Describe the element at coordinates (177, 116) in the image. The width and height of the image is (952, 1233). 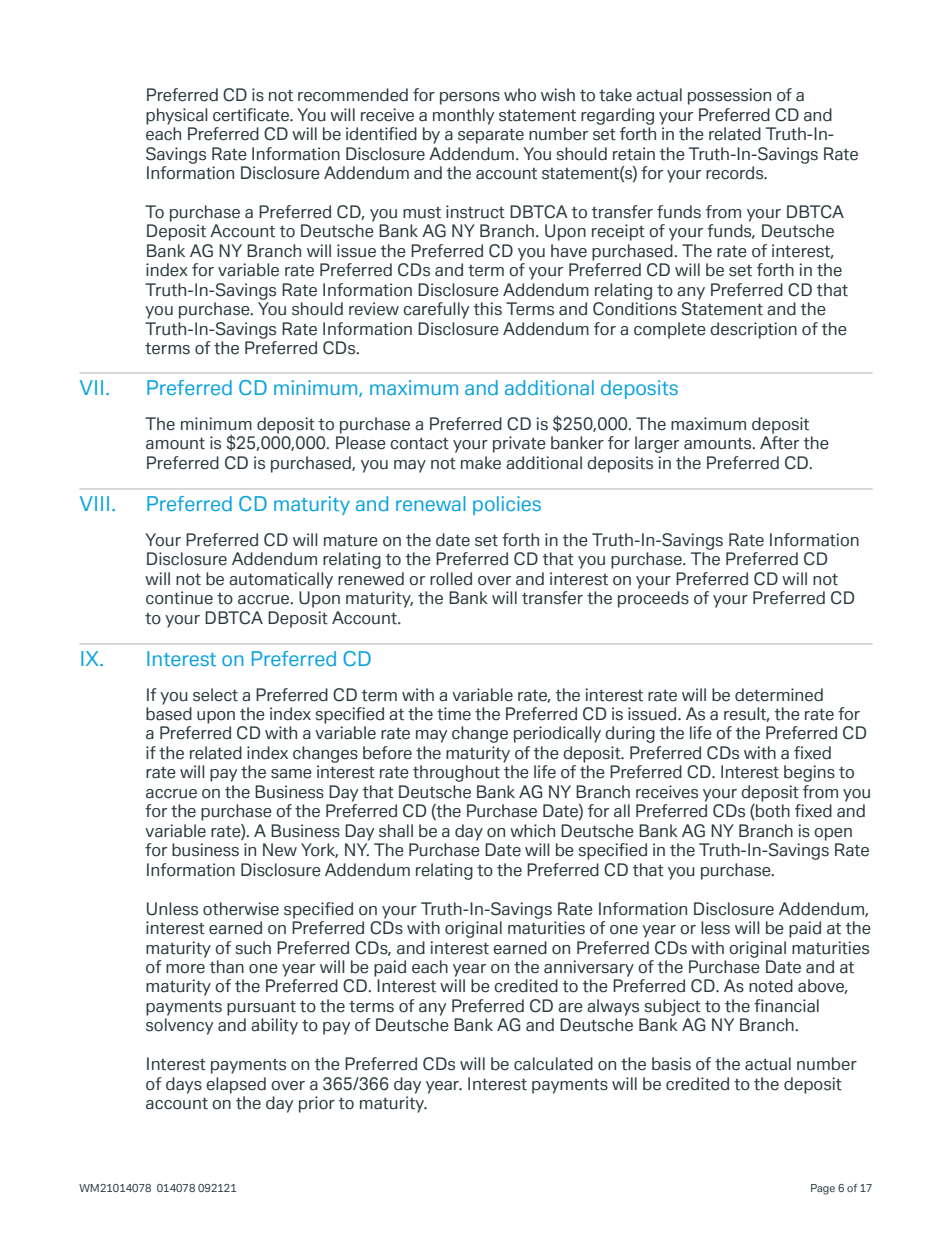
I see `physical` at that location.
